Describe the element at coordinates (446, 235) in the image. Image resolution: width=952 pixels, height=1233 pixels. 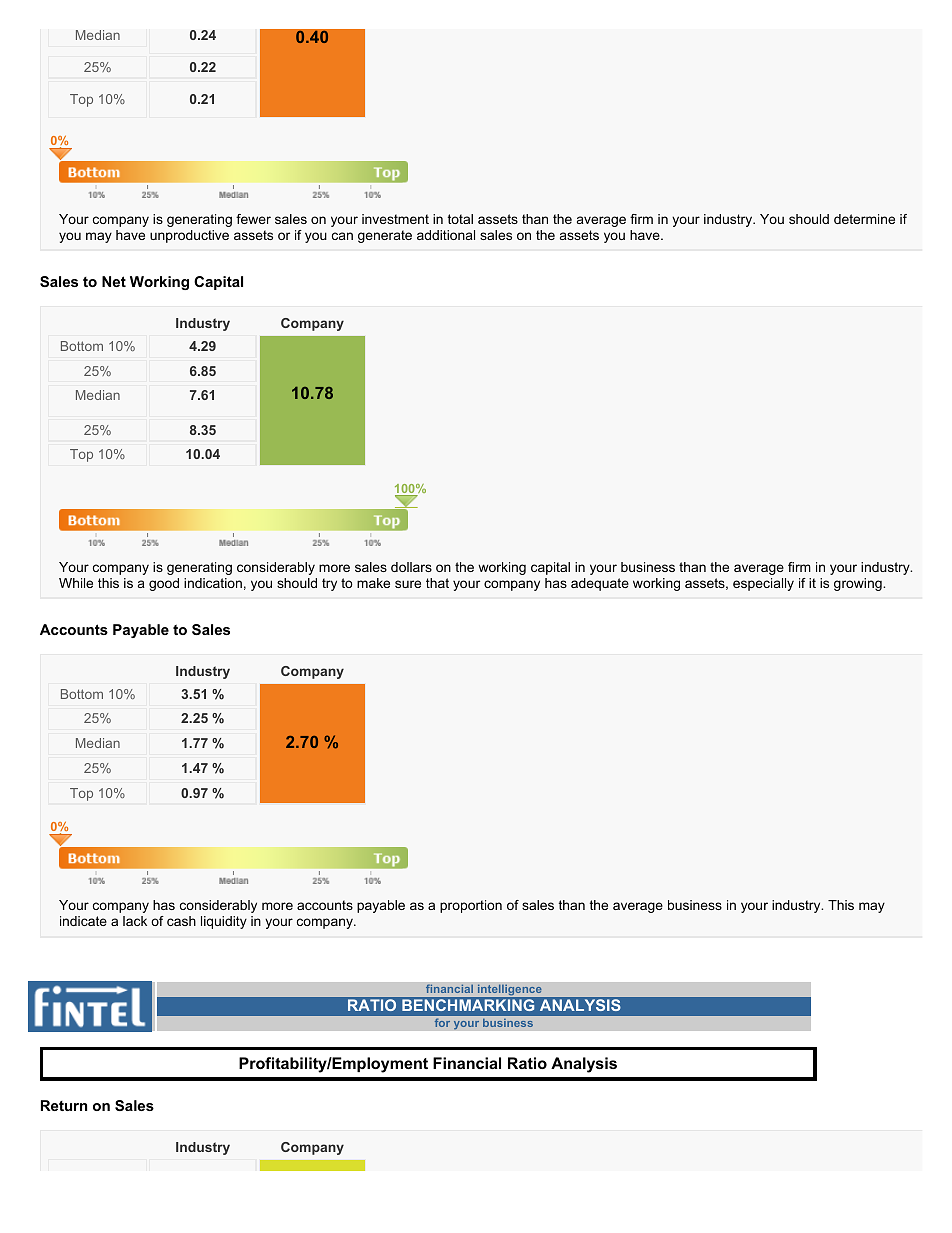
I see `additional` at that location.
